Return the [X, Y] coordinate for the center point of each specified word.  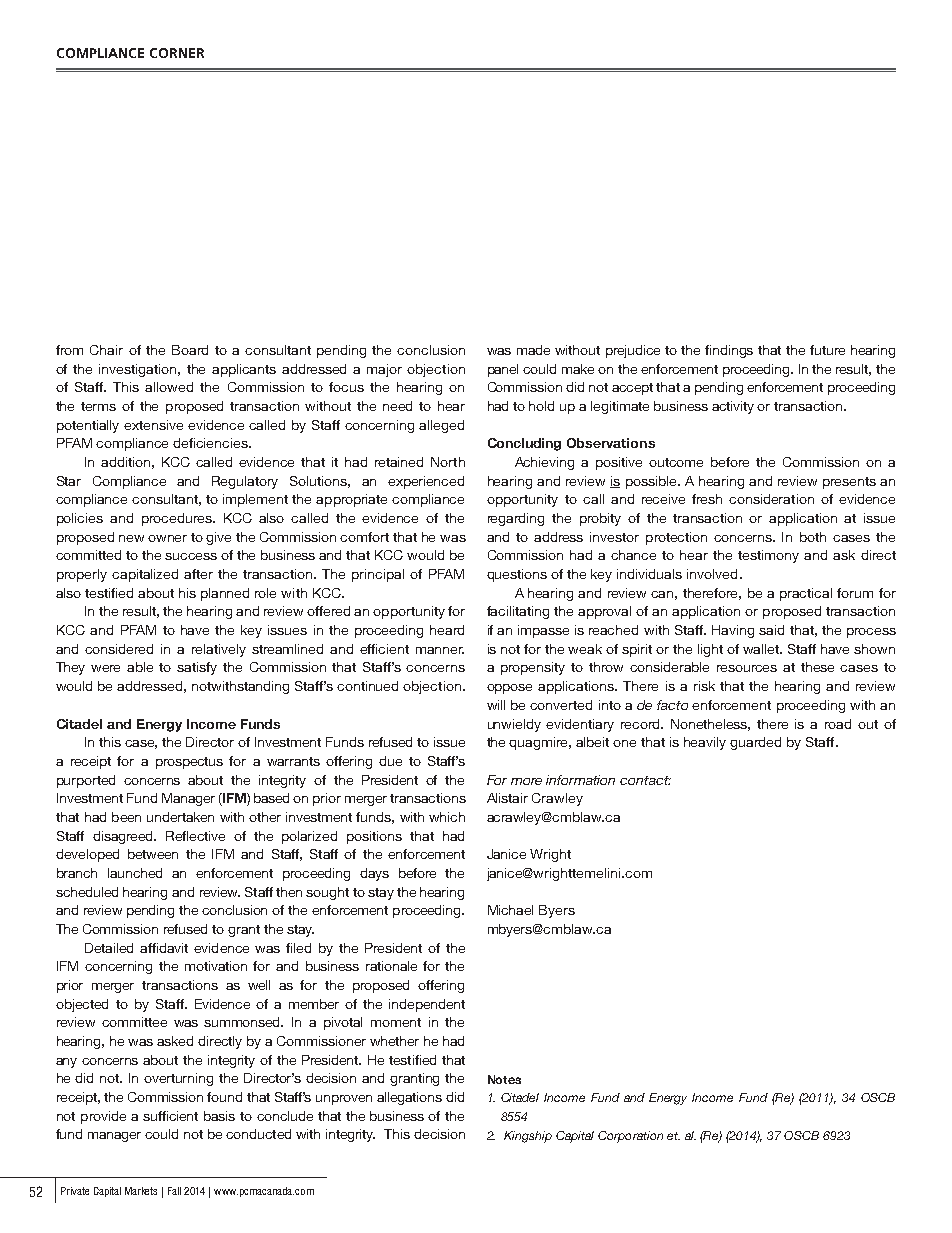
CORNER [177, 53]
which [447, 817]
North [448, 462]
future [827, 350]
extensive [153, 425]
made [533, 350]
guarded [755, 743]
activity [733, 407]
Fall [174, 1191]
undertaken [180, 817]
